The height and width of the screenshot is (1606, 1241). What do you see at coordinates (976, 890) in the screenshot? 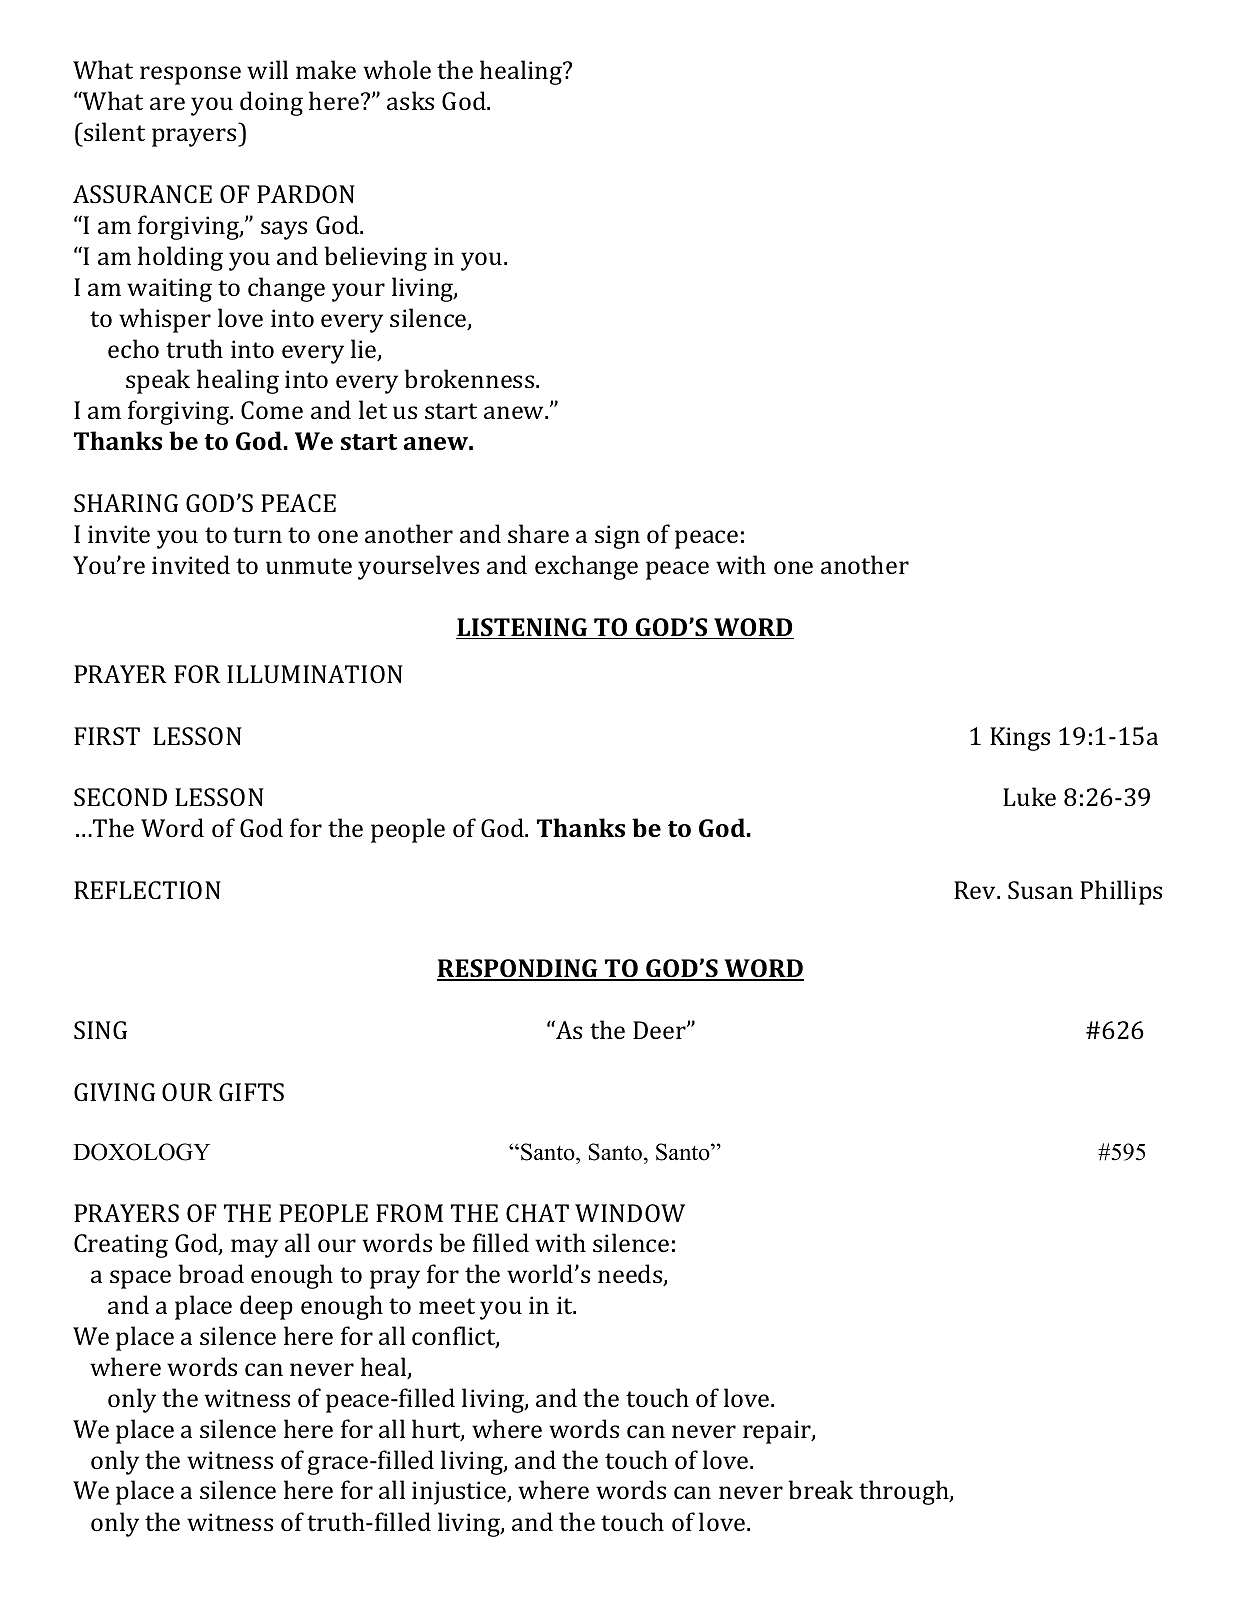
I see `Rev` at bounding box center [976, 890].
